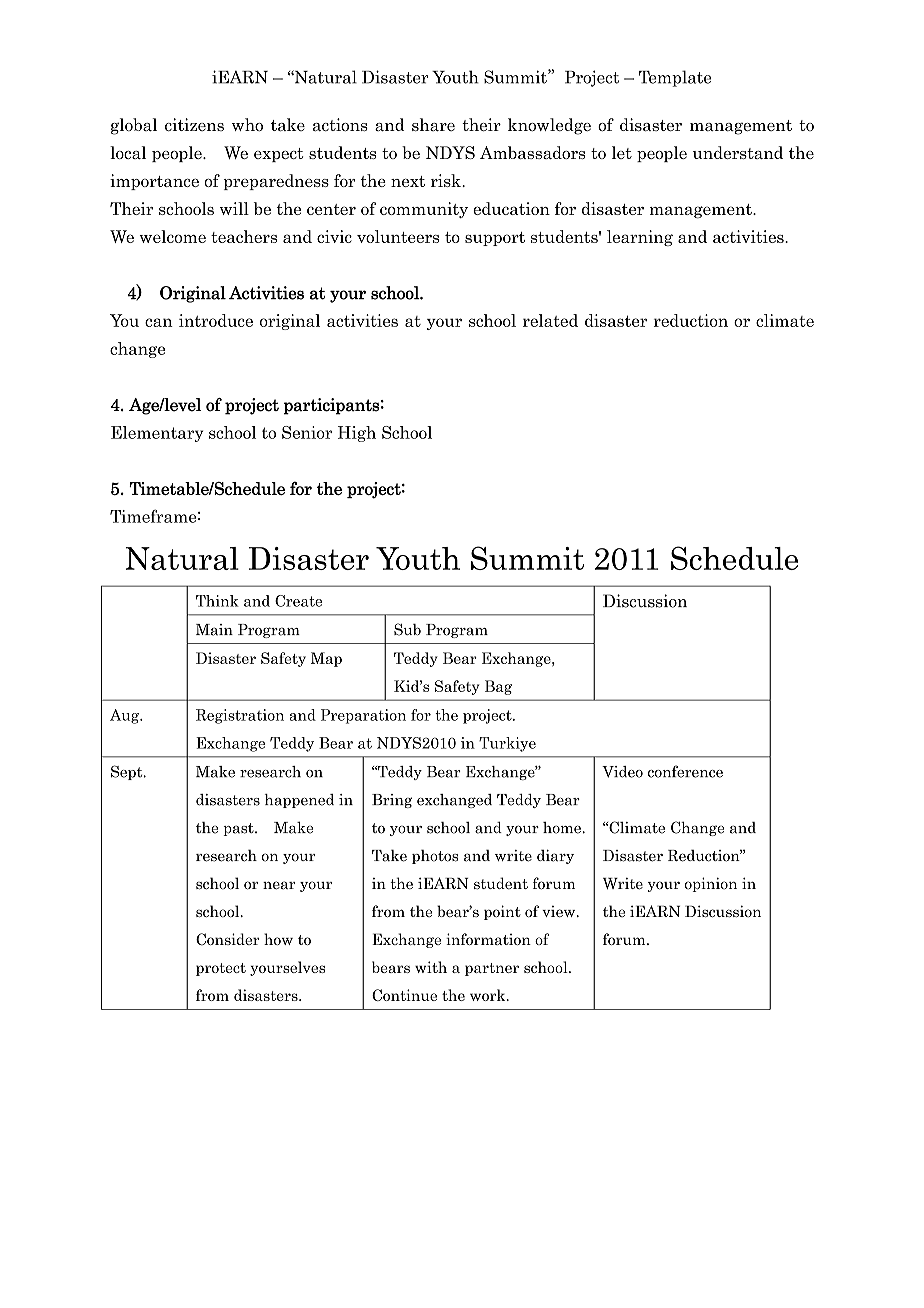 The image size is (924, 1308). I want to click on citizens, so click(194, 124).
